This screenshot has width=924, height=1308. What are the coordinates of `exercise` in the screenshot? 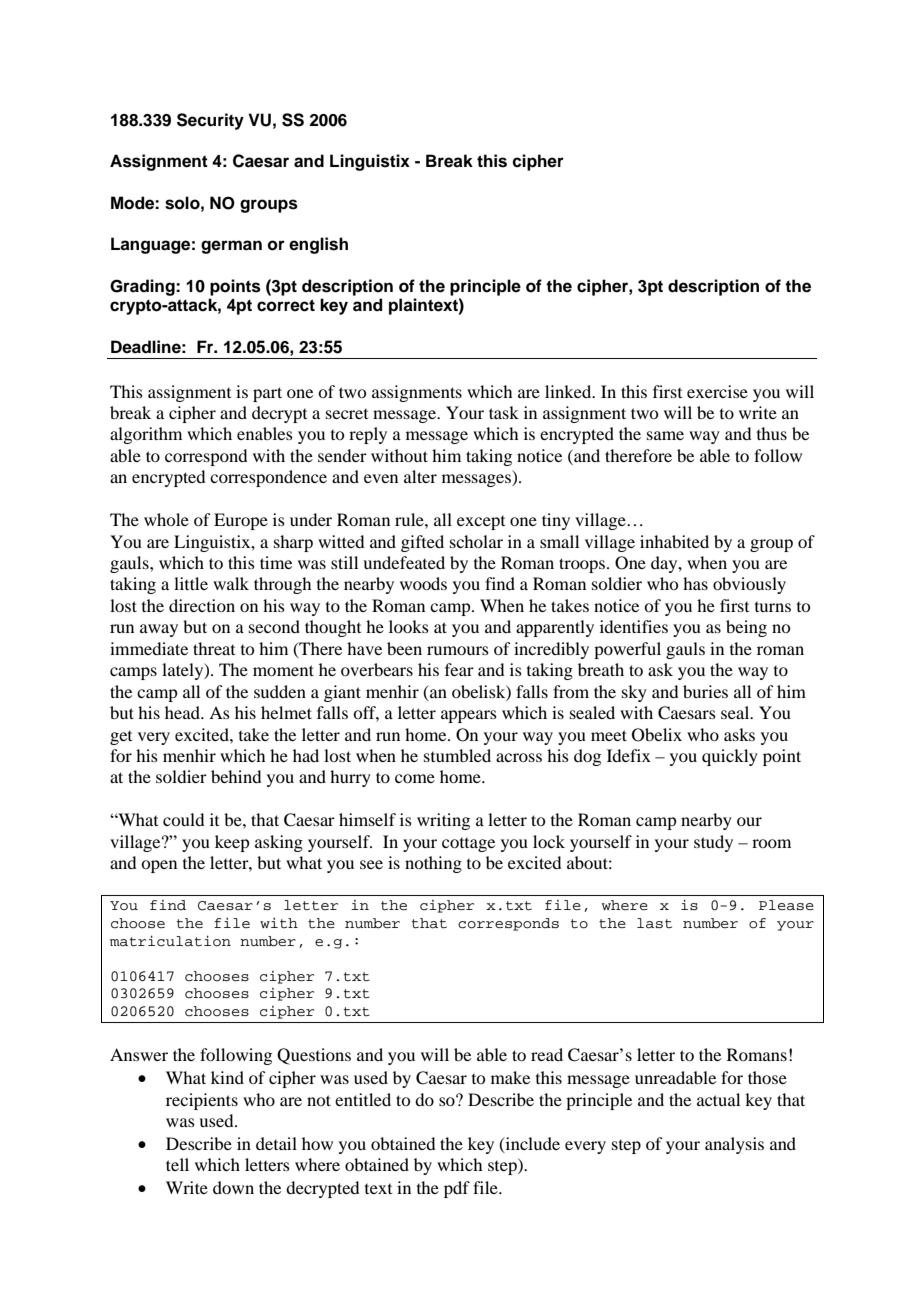 It's located at (717, 391).
